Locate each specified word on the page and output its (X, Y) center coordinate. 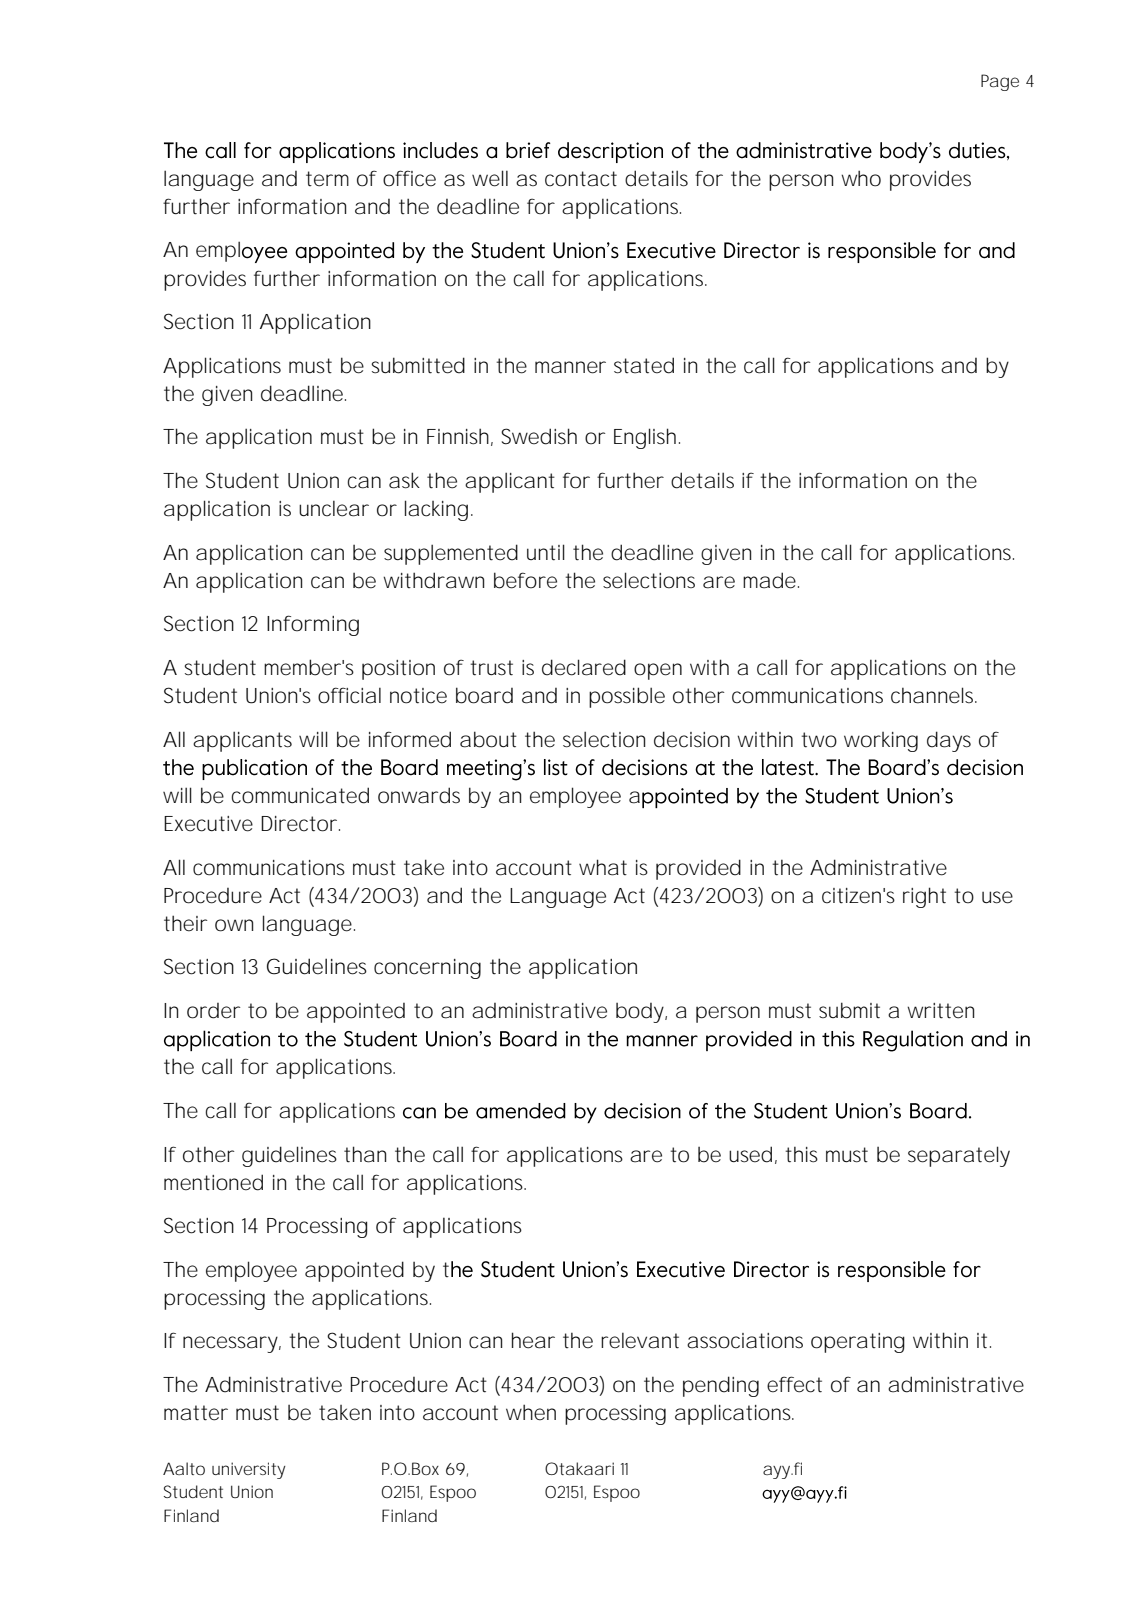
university (249, 1470)
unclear (334, 508)
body (641, 1013)
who (861, 178)
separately (959, 1156)
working (881, 742)
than (365, 1154)
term (327, 179)
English (645, 438)
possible (627, 697)
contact (581, 179)
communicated (300, 795)
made (769, 580)
